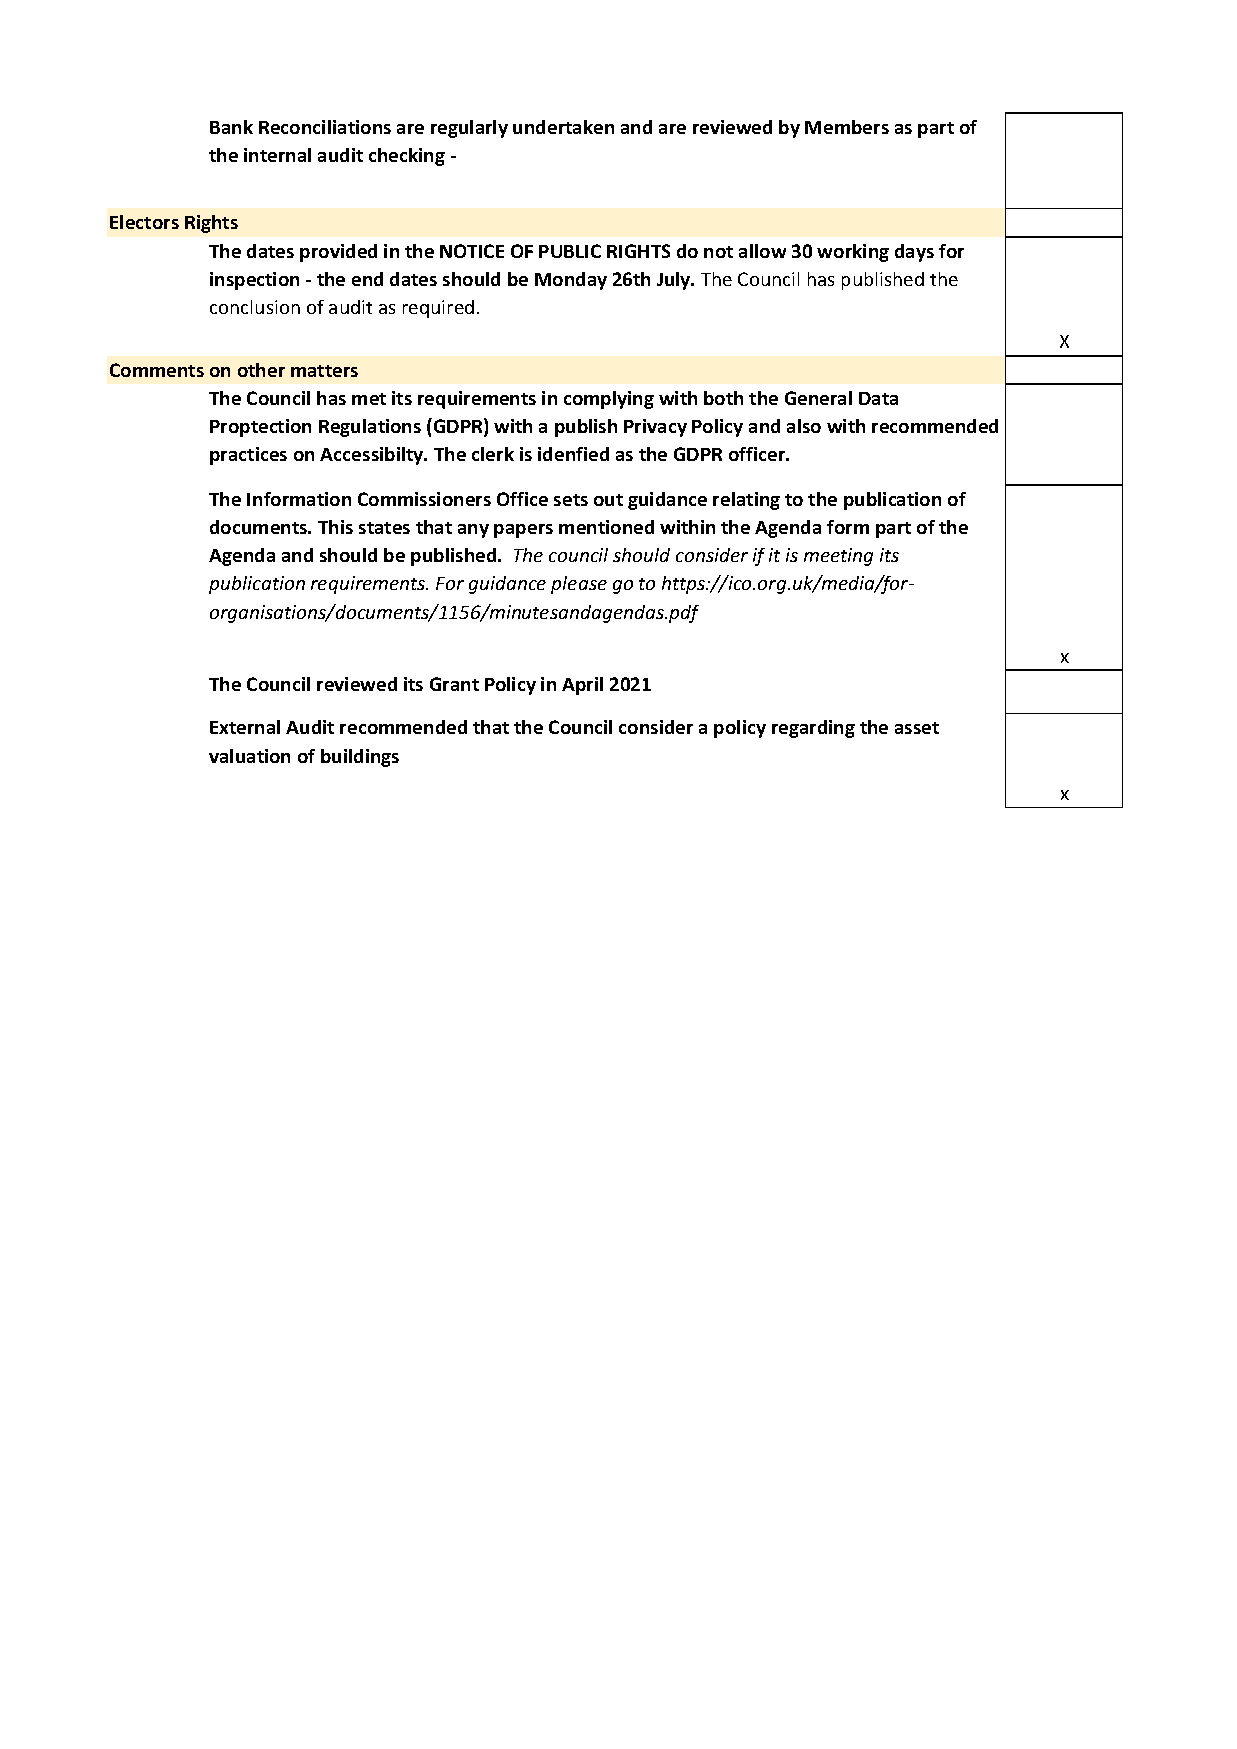  Describe the element at coordinates (249, 756) in the image. I see `valuation` at that location.
